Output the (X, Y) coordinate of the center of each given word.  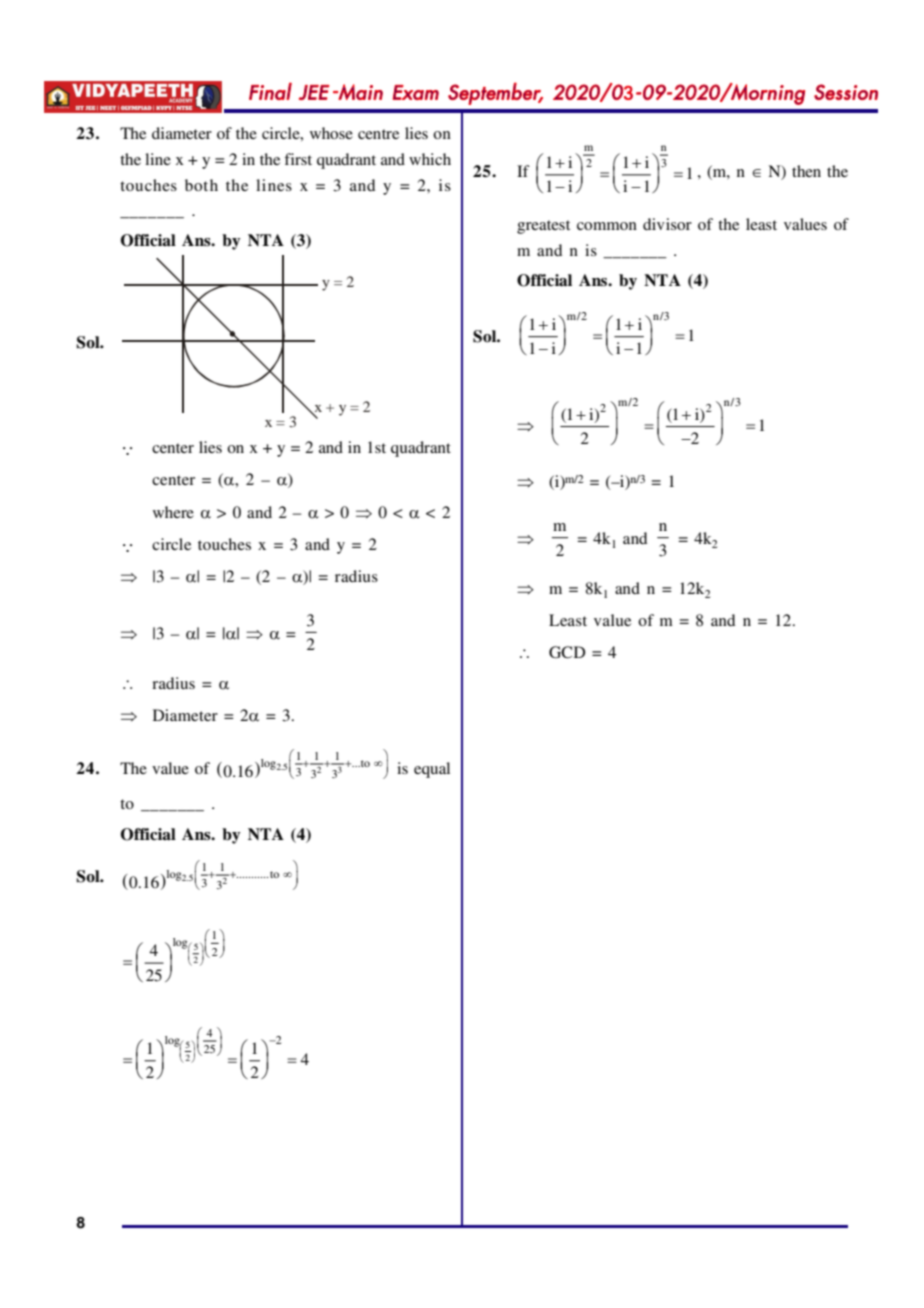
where (173, 512)
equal (432, 770)
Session (846, 92)
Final (270, 91)
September (495, 93)
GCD (567, 652)
